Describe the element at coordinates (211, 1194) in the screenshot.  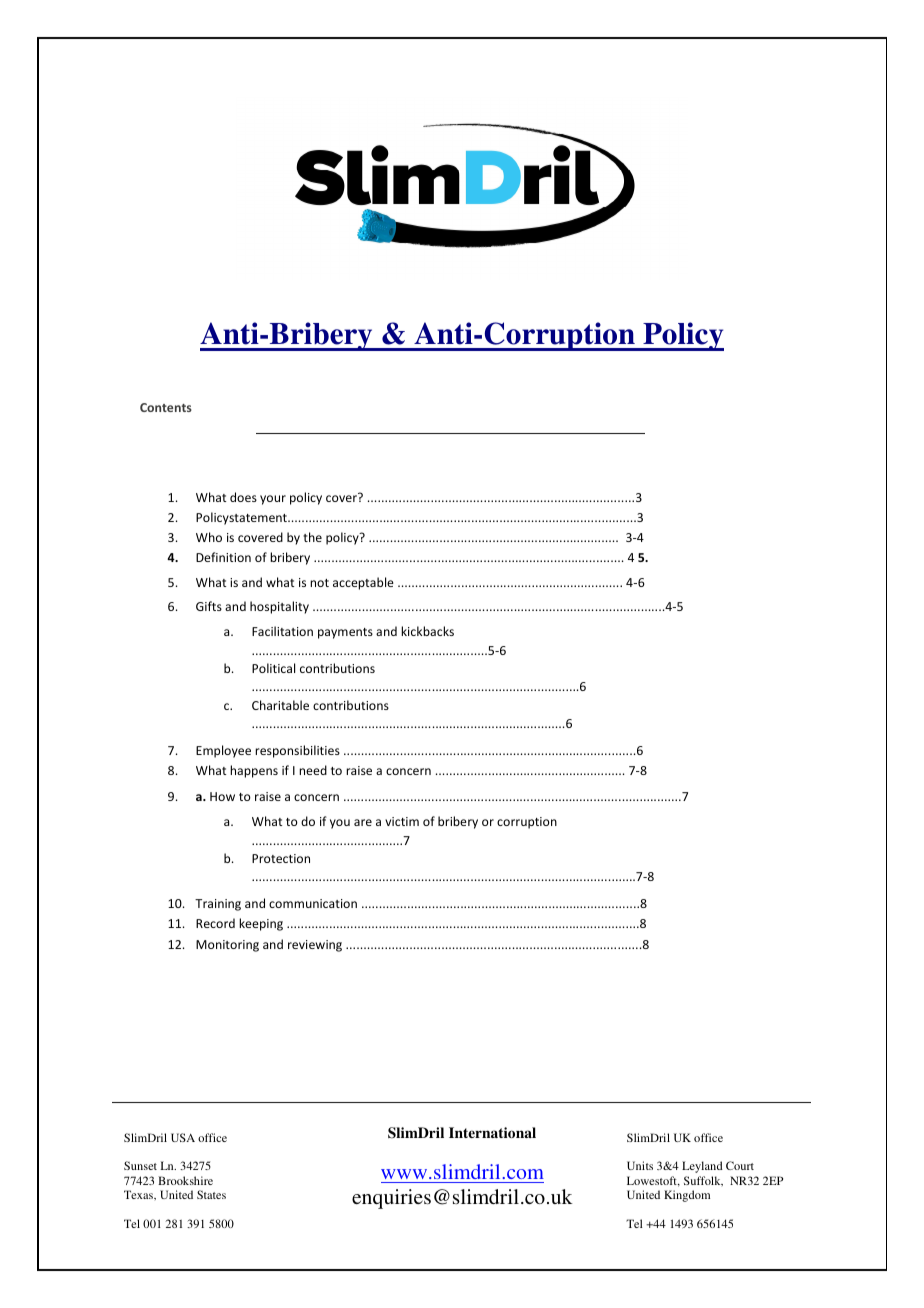
I see `States` at that location.
